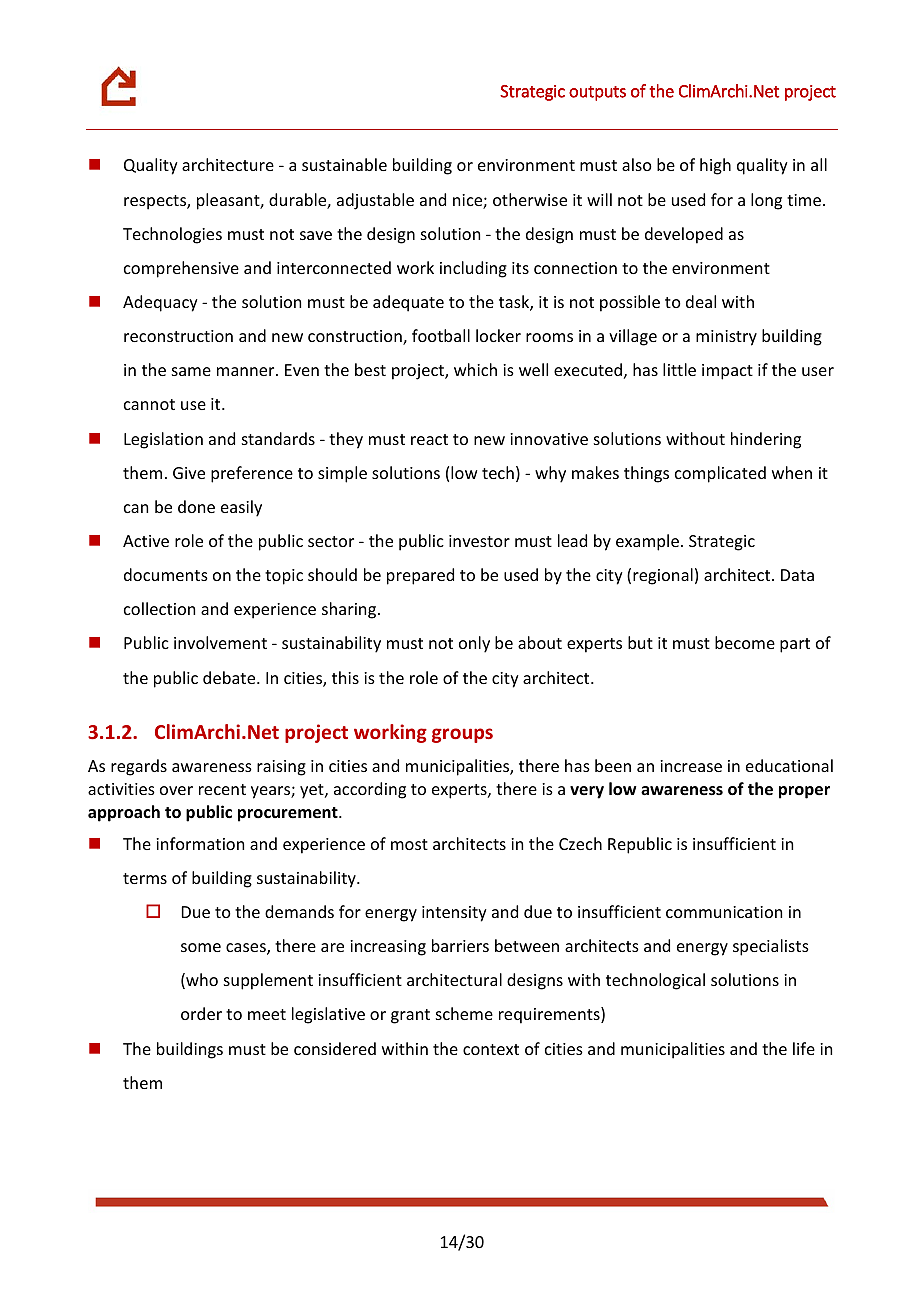  What do you see at coordinates (766, 440) in the screenshot?
I see `hindering` at bounding box center [766, 440].
